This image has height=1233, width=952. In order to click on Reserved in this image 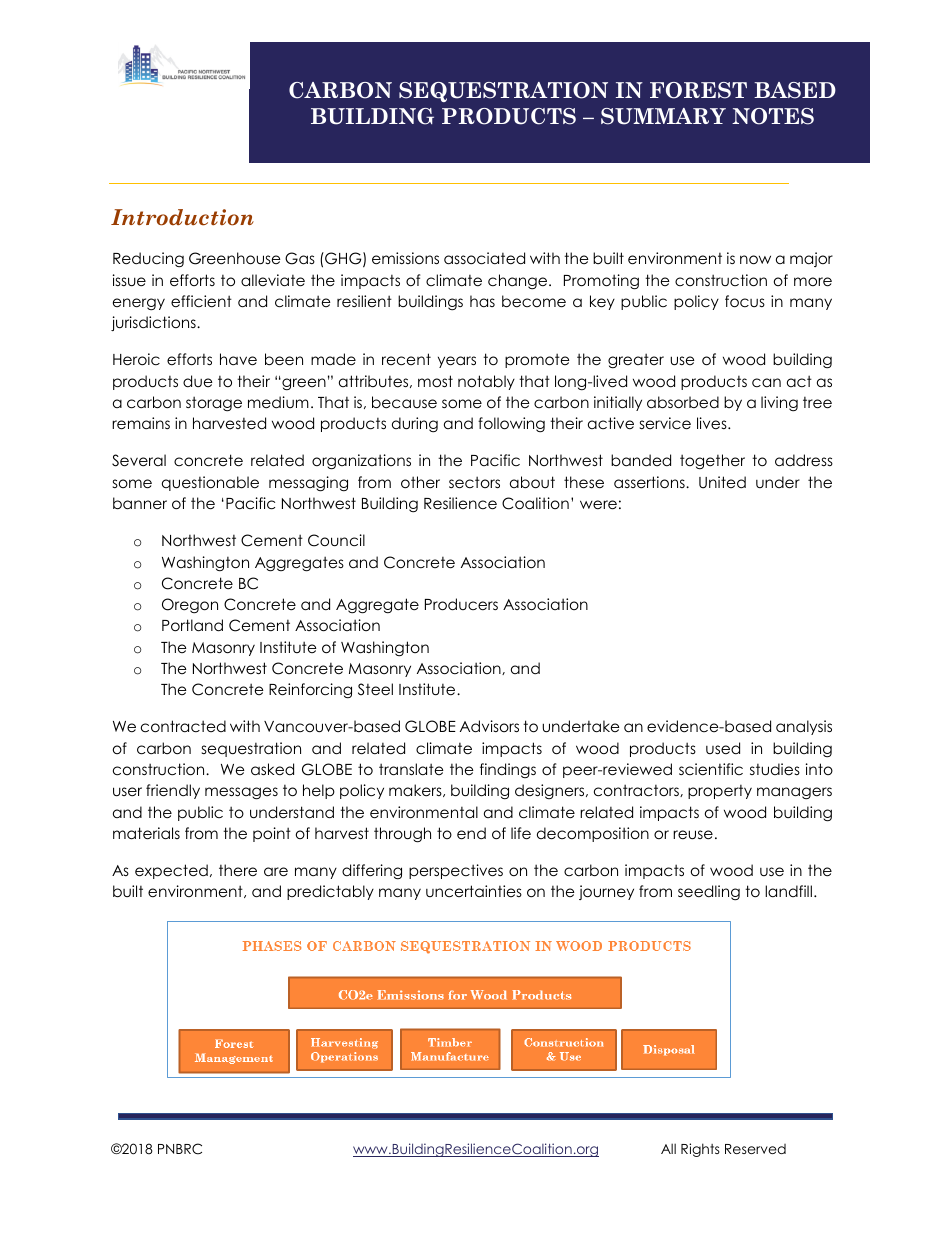, I will do `click(755, 1149)`.
